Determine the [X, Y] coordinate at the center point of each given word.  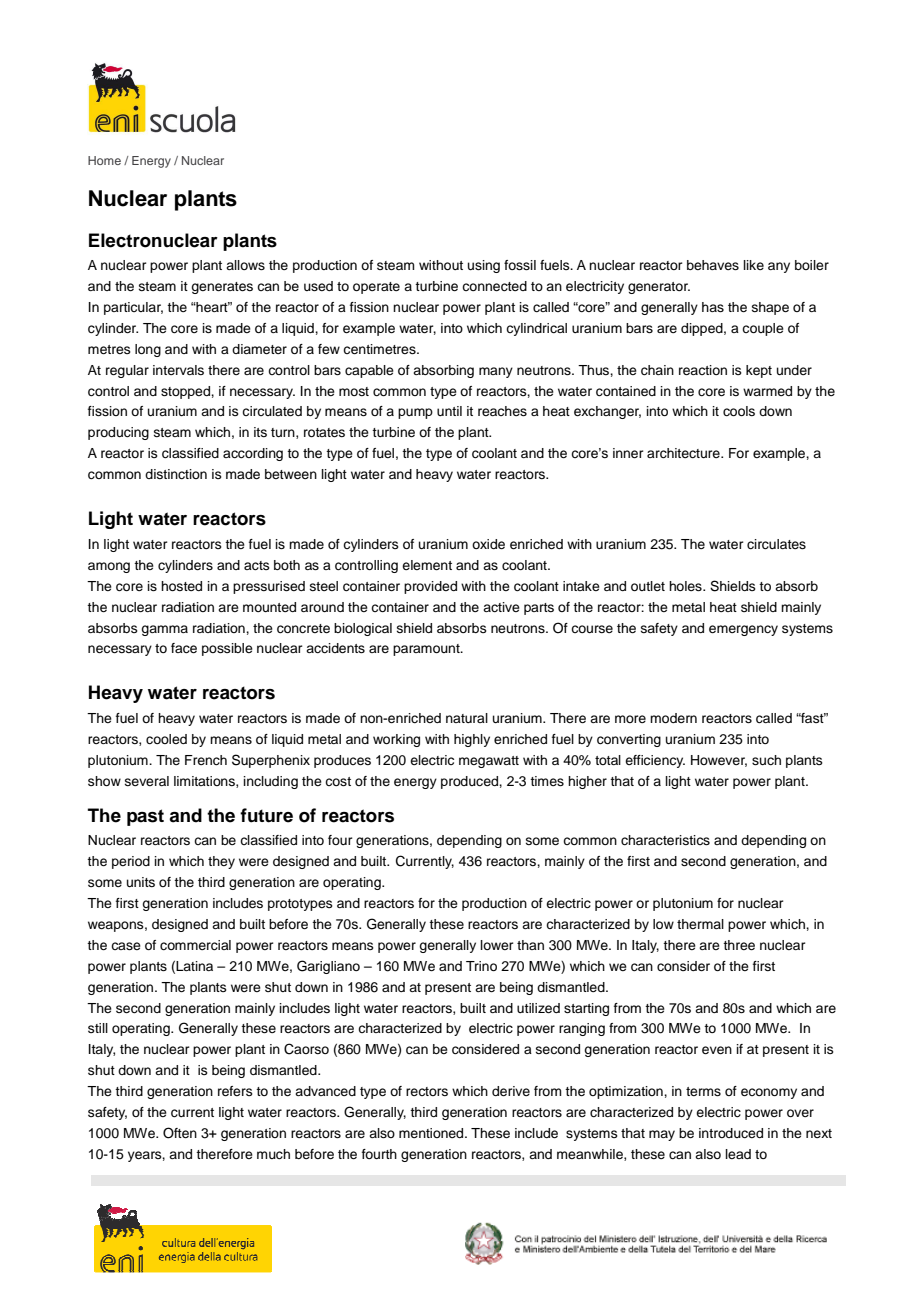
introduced [731, 1133]
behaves [713, 265]
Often [180, 1133]
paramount [427, 650]
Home [104, 160]
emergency [743, 630]
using [484, 266]
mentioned [432, 1133]
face [184, 648]
